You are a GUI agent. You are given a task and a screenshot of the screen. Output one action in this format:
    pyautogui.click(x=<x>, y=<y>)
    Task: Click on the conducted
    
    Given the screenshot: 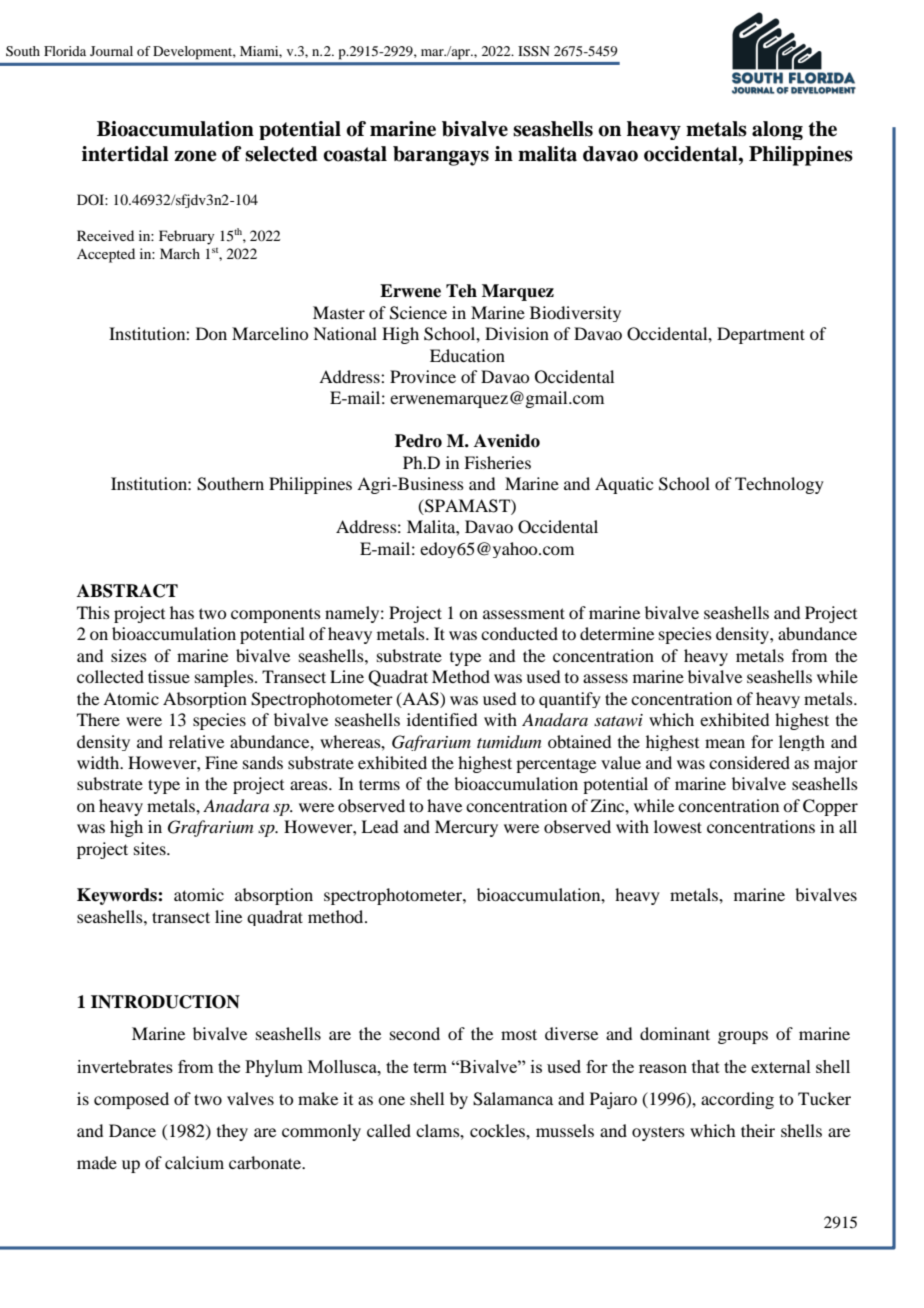 What is the action you would take?
    pyautogui.click(x=519, y=633)
